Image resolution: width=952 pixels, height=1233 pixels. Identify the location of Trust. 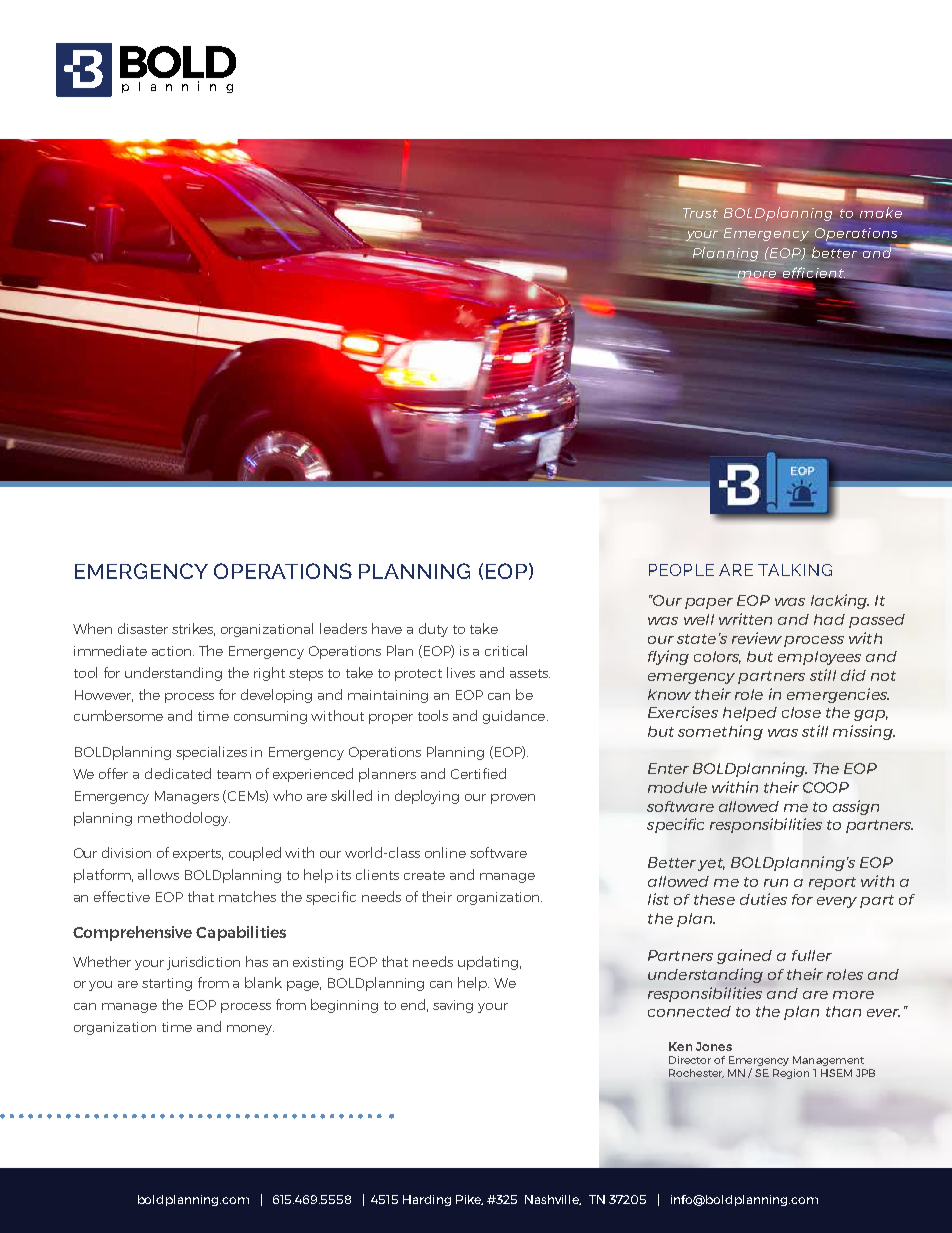
(700, 213).
